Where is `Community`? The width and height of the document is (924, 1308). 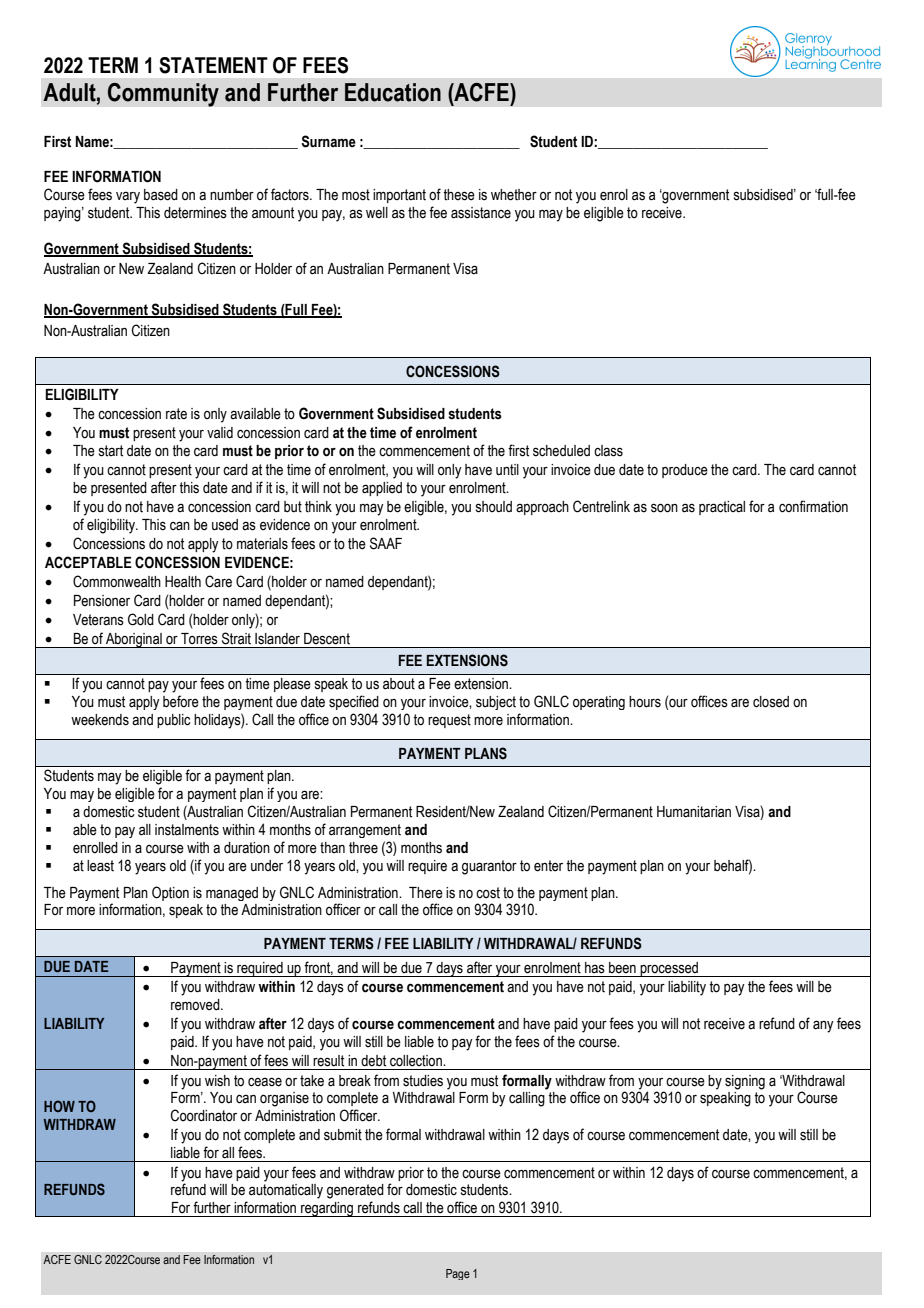 Community is located at coordinates (163, 94).
